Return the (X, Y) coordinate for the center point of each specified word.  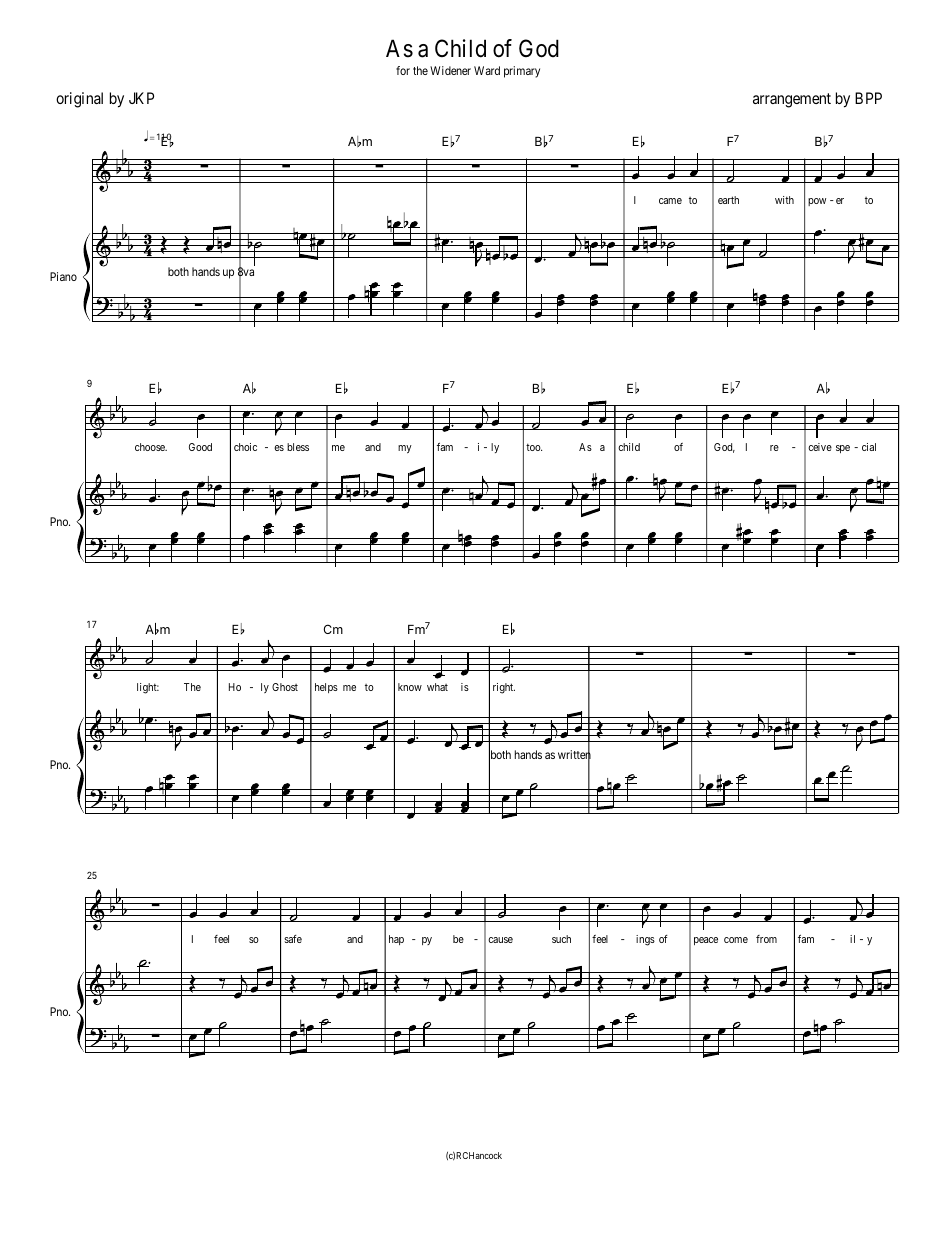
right (504, 688)
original (79, 100)
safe (293, 939)
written (574, 755)
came (670, 201)
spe (843, 449)
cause (500, 940)
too (534, 447)
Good (200, 447)
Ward (487, 70)
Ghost (285, 687)
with (784, 200)
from (766, 939)
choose (151, 447)
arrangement (792, 100)
